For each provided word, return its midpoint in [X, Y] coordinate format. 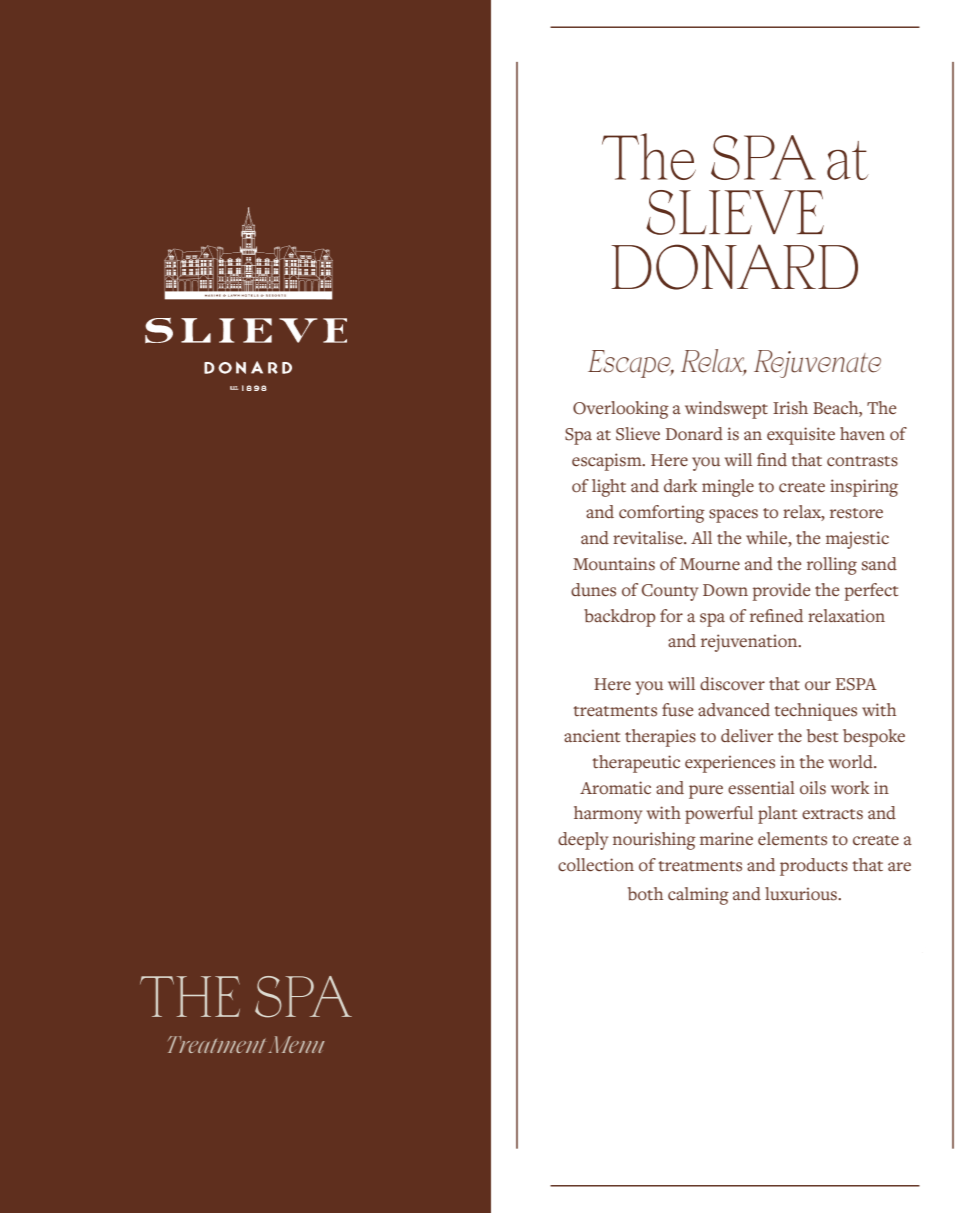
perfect [871, 592]
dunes [593, 590]
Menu [296, 1044]
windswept [726, 410]
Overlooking [621, 410]
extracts [832, 814]
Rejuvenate [817, 364]
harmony [608, 815]
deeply [583, 841]
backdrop [619, 618]
